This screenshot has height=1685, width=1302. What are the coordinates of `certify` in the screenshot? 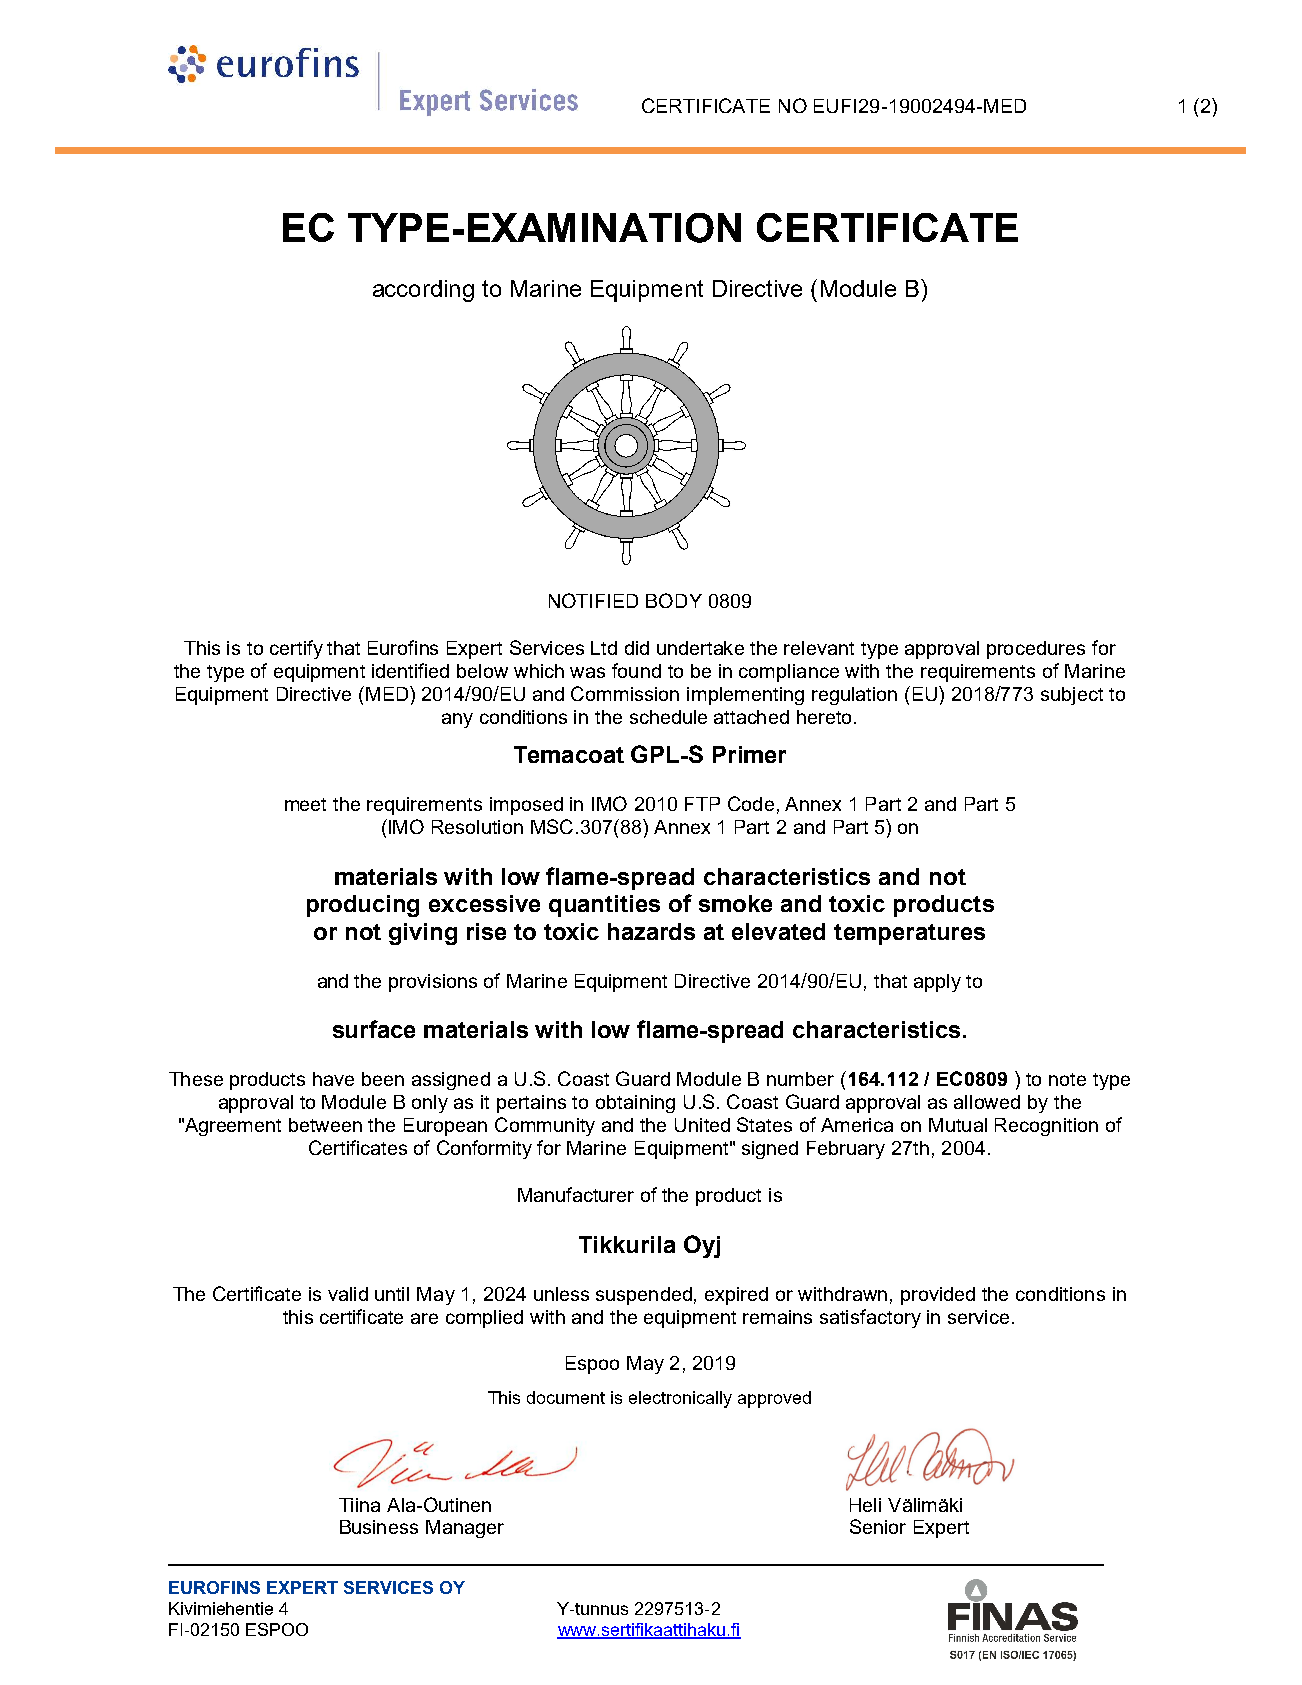 It's located at (296, 649).
